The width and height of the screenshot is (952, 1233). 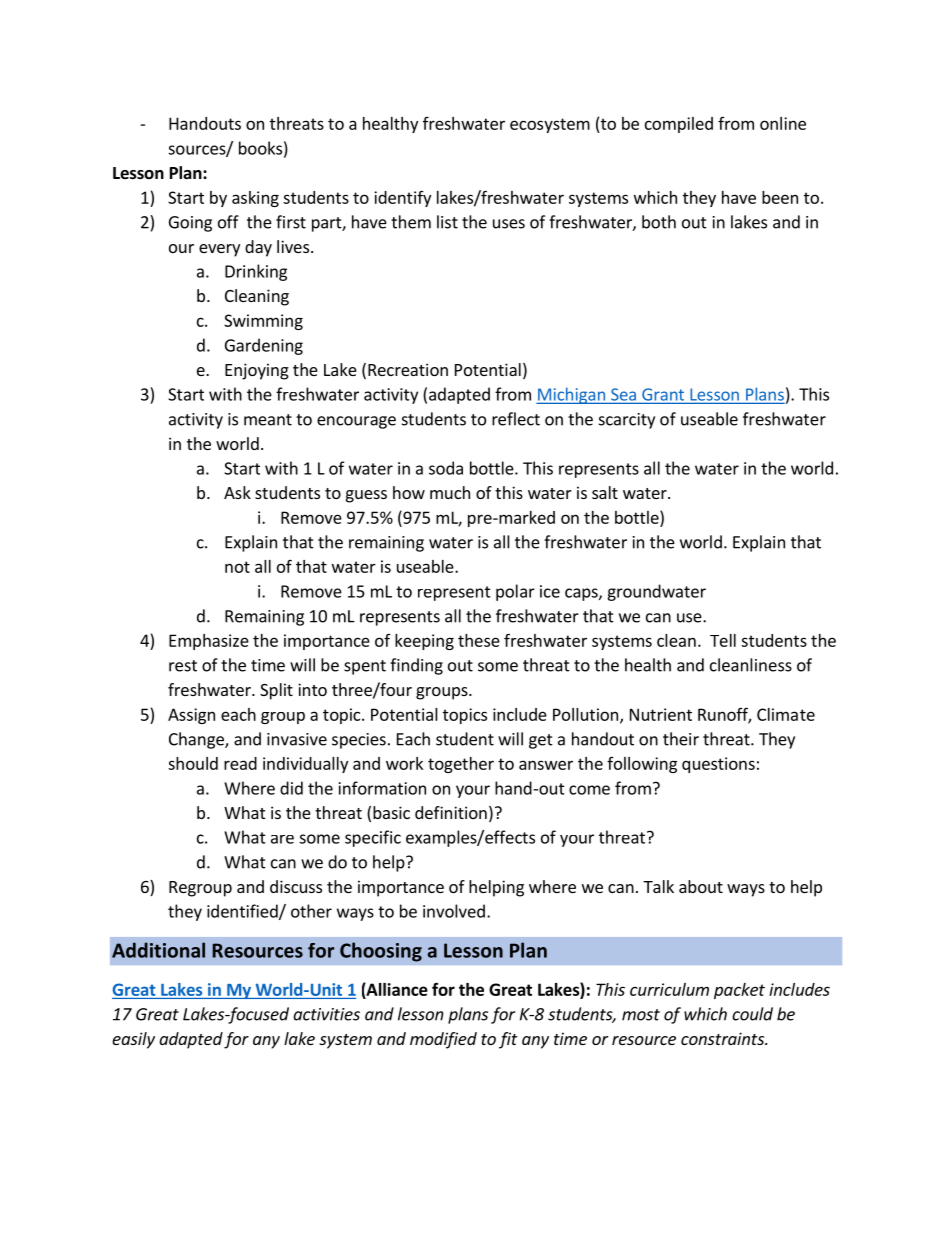 What do you see at coordinates (515, 592) in the screenshot?
I see `polar` at bounding box center [515, 592].
